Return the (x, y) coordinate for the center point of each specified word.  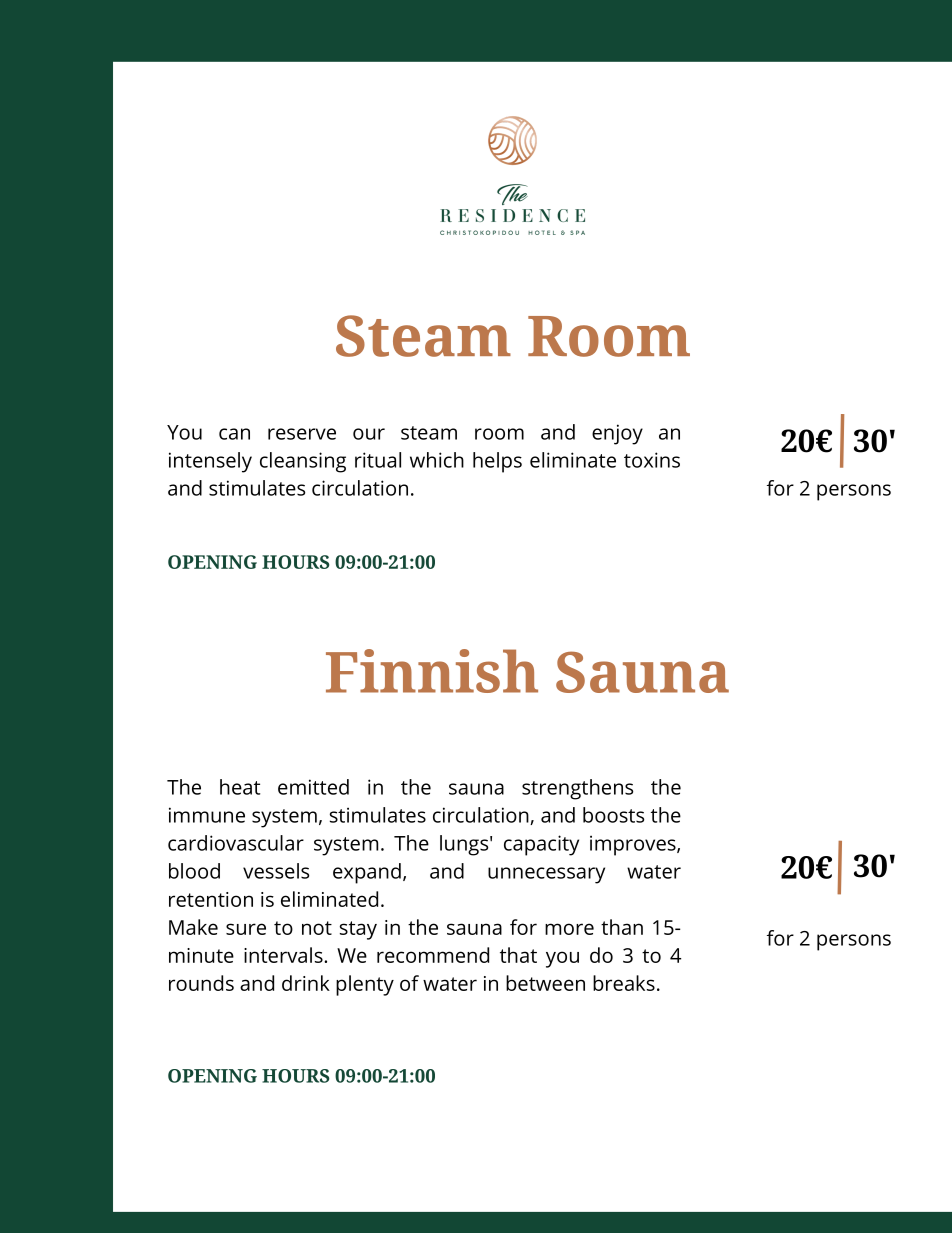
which (437, 460)
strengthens (577, 789)
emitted (313, 787)
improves (634, 845)
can (234, 434)
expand (367, 873)
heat (240, 787)
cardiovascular (236, 843)
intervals (284, 955)
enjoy (617, 434)
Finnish (432, 671)
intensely (210, 462)
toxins (652, 460)
